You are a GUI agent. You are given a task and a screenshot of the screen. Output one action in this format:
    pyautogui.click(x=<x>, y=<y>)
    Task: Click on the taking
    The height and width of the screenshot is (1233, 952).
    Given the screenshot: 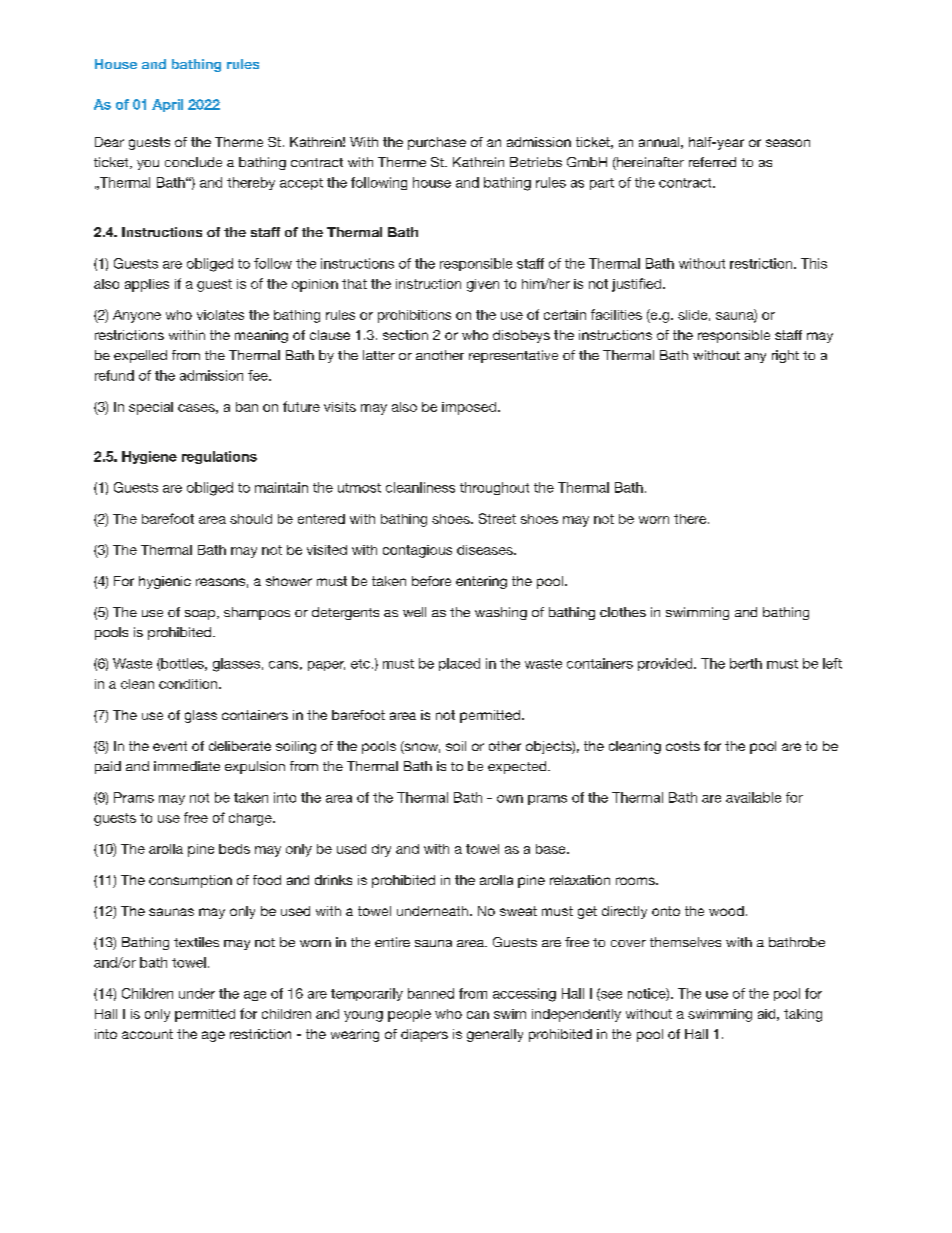 What is the action you would take?
    pyautogui.click(x=803, y=1015)
